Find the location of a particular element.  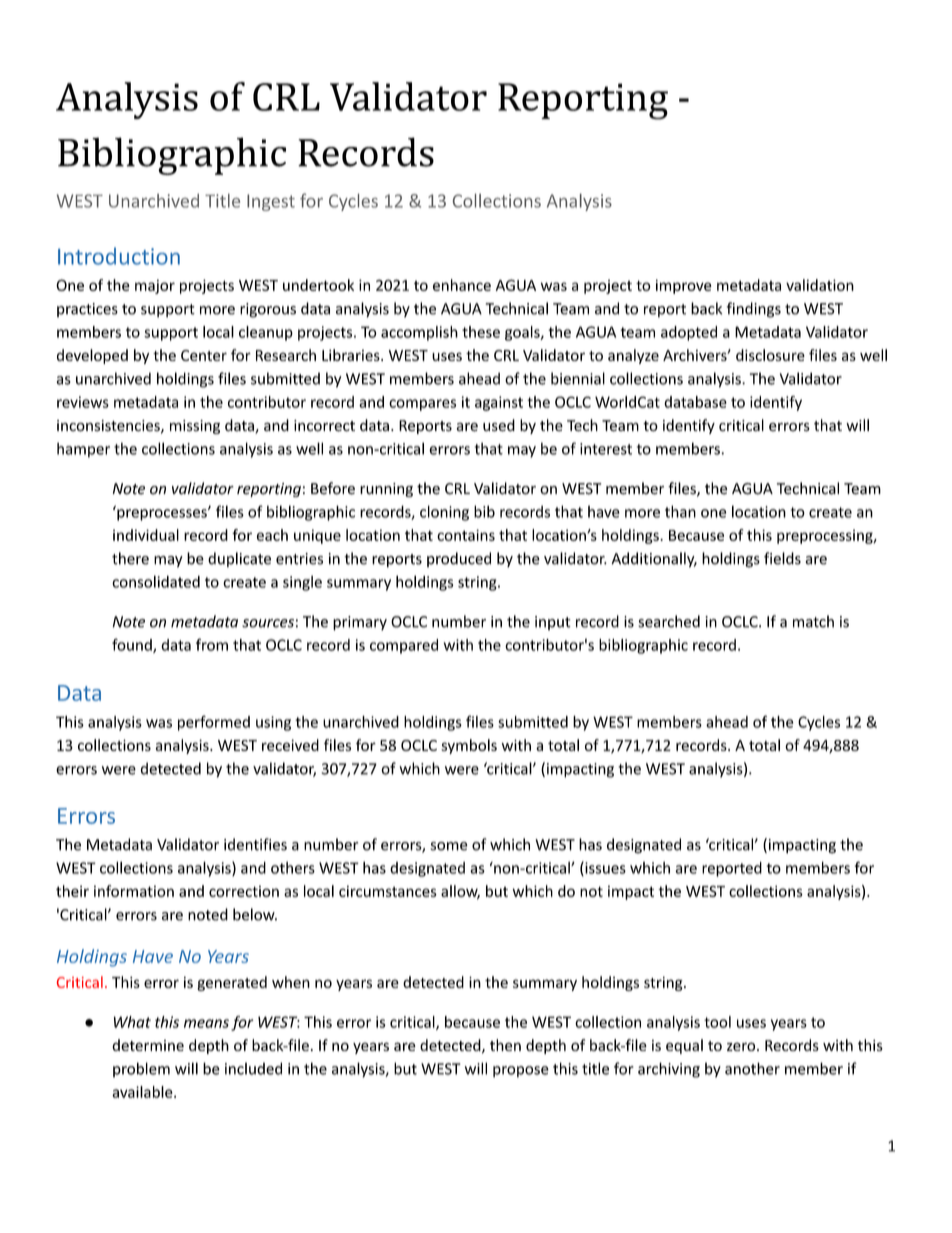

cloning is located at coordinates (444, 513).
